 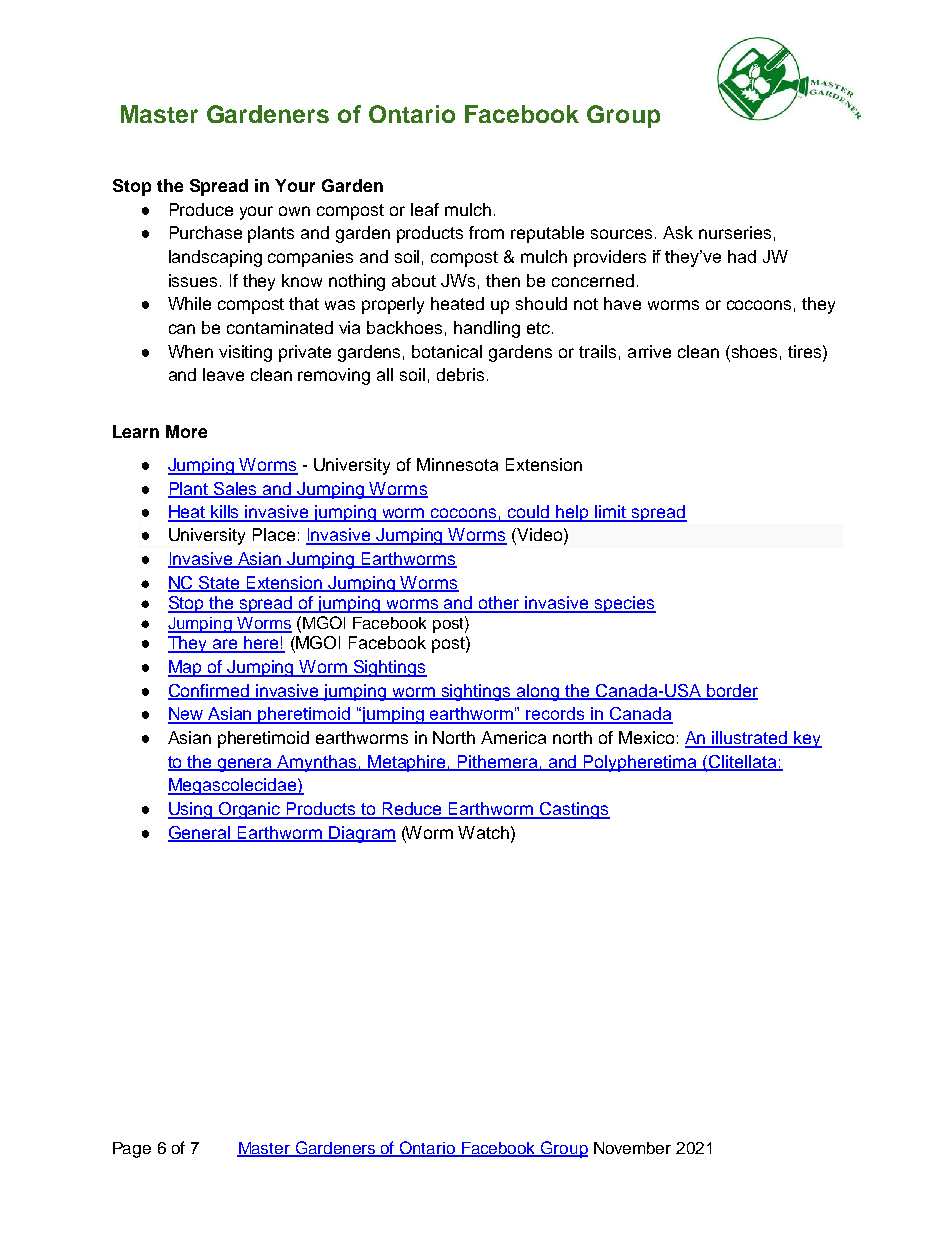 What do you see at coordinates (499, 604) in the image?
I see `other` at bounding box center [499, 604].
